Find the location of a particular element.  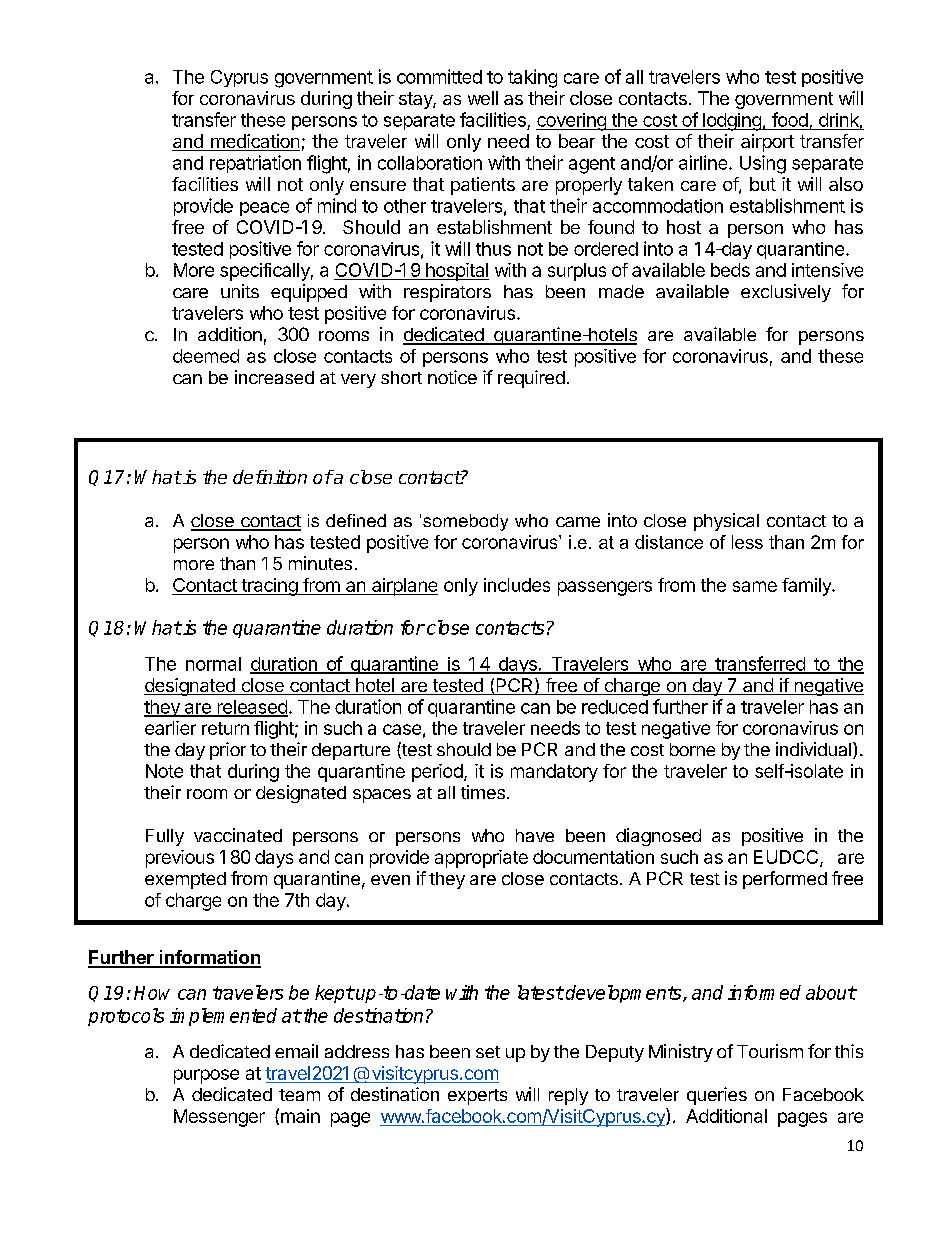

experts is located at coordinates (477, 1097).
